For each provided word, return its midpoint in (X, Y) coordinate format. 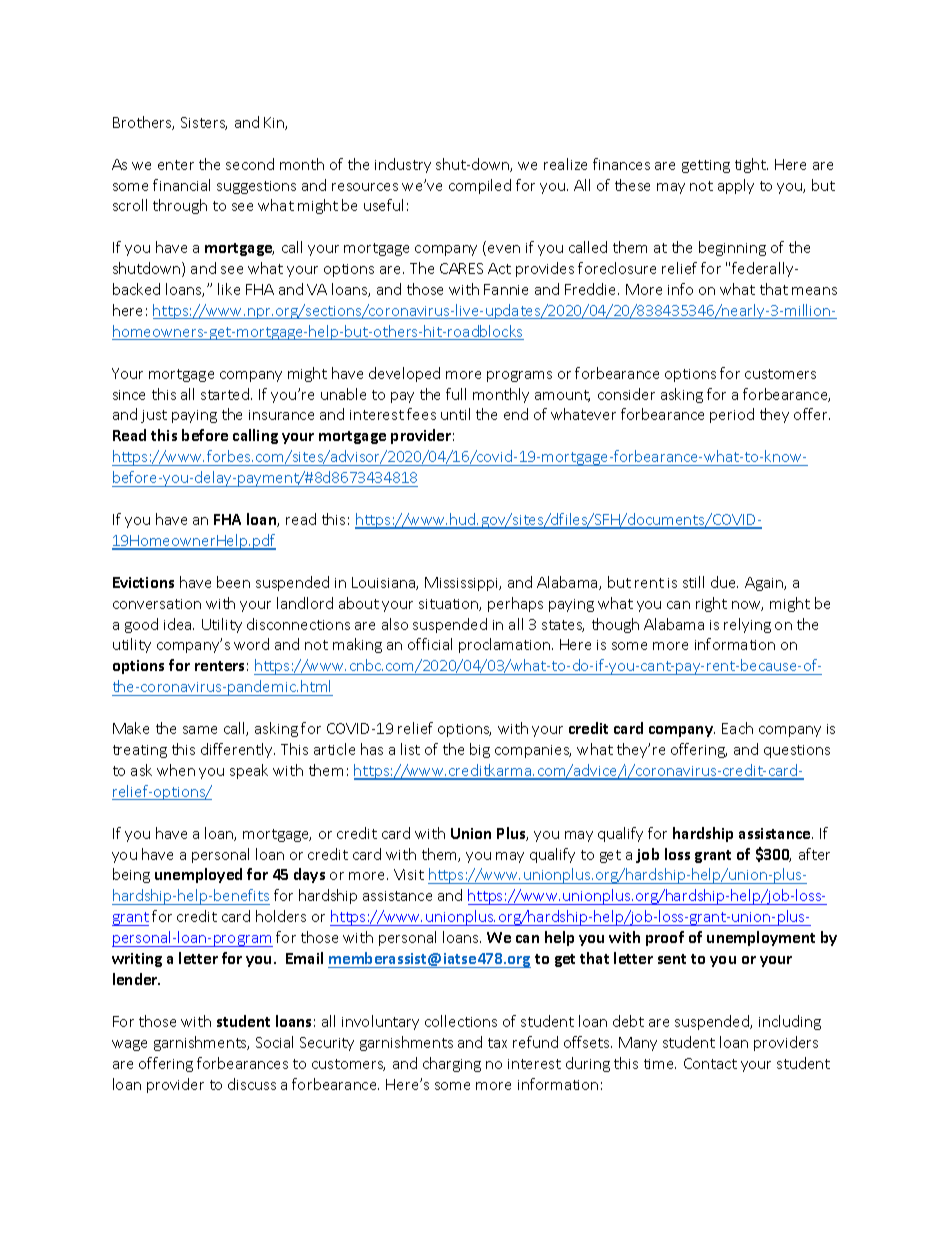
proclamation (504, 645)
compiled (480, 186)
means (814, 291)
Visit (409, 874)
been (233, 582)
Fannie (506, 289)
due (724, 582)
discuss (252, 1084)
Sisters (204, 123)
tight (751, 165)
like (229, 289)
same (200, 730)
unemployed (198, 875)
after (814, 854)
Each (737, 728)
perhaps (515, 604)
